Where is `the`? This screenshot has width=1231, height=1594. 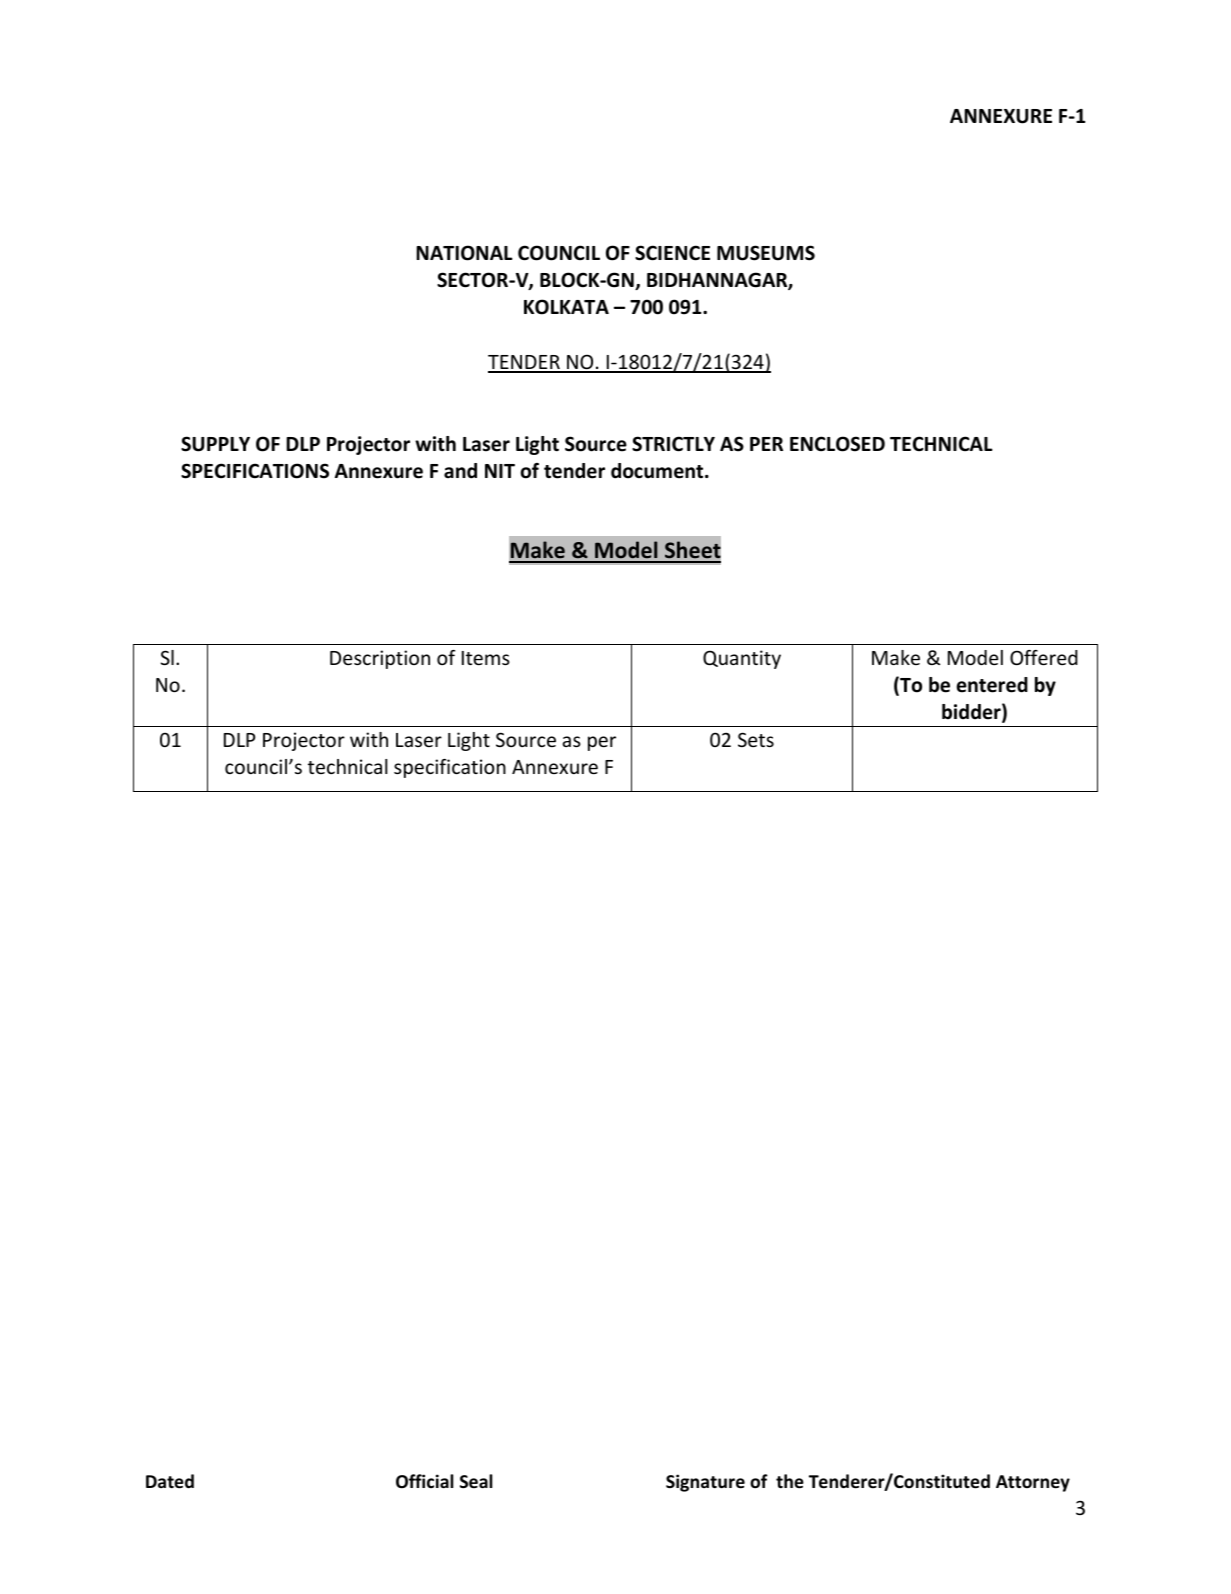 the is located at coordinates (790, 1481).
